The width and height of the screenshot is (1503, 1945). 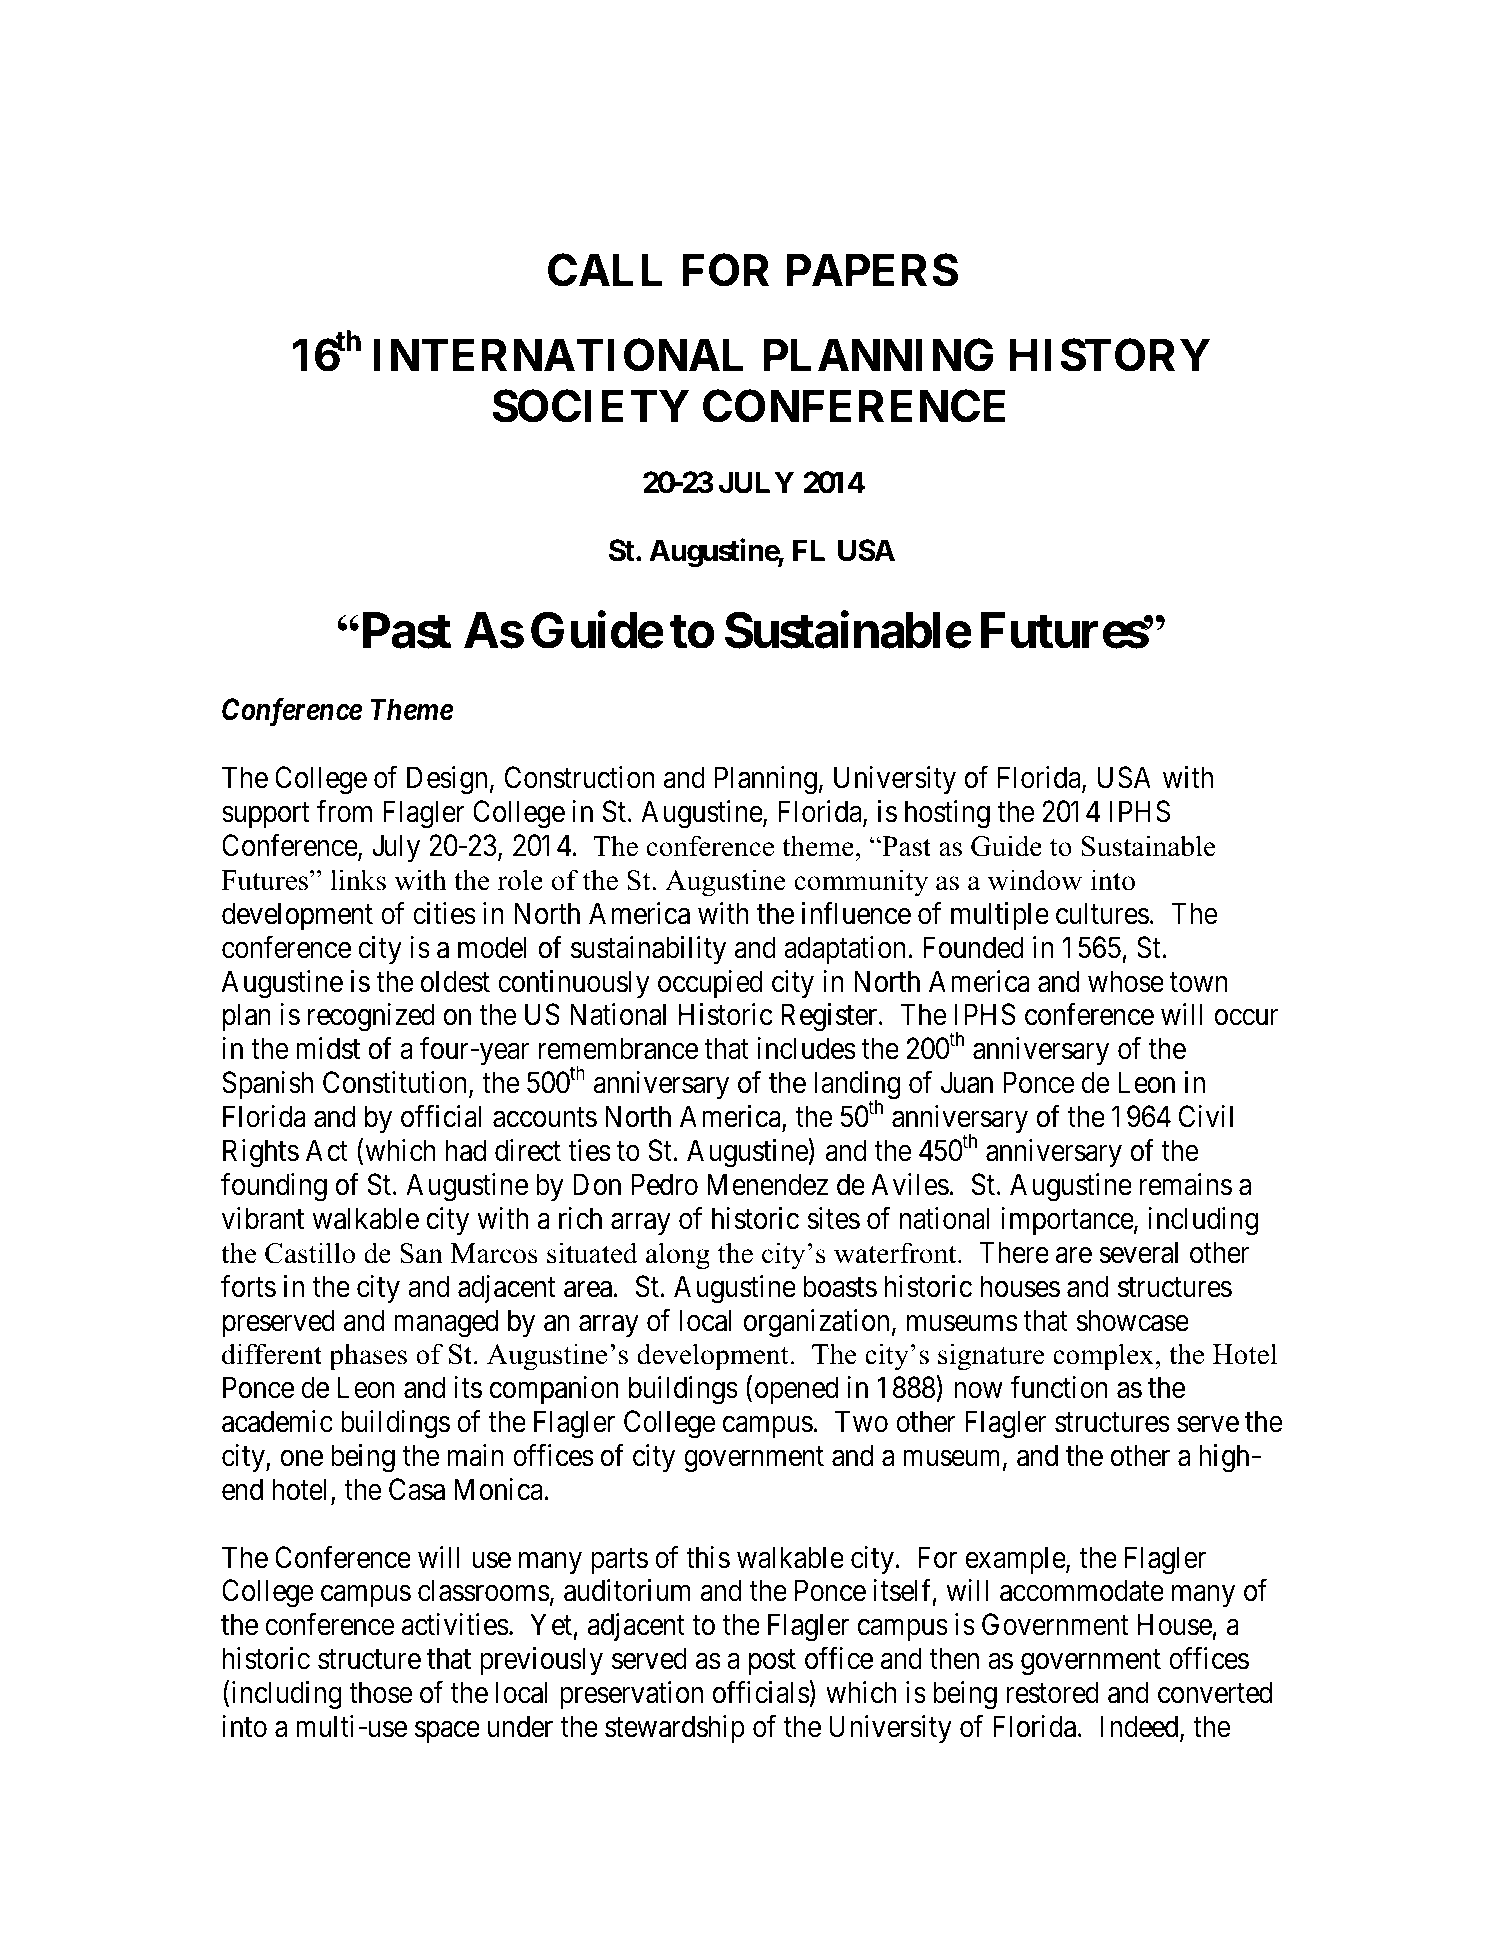 I want to click on occupied, so click(x=710, y=984).
